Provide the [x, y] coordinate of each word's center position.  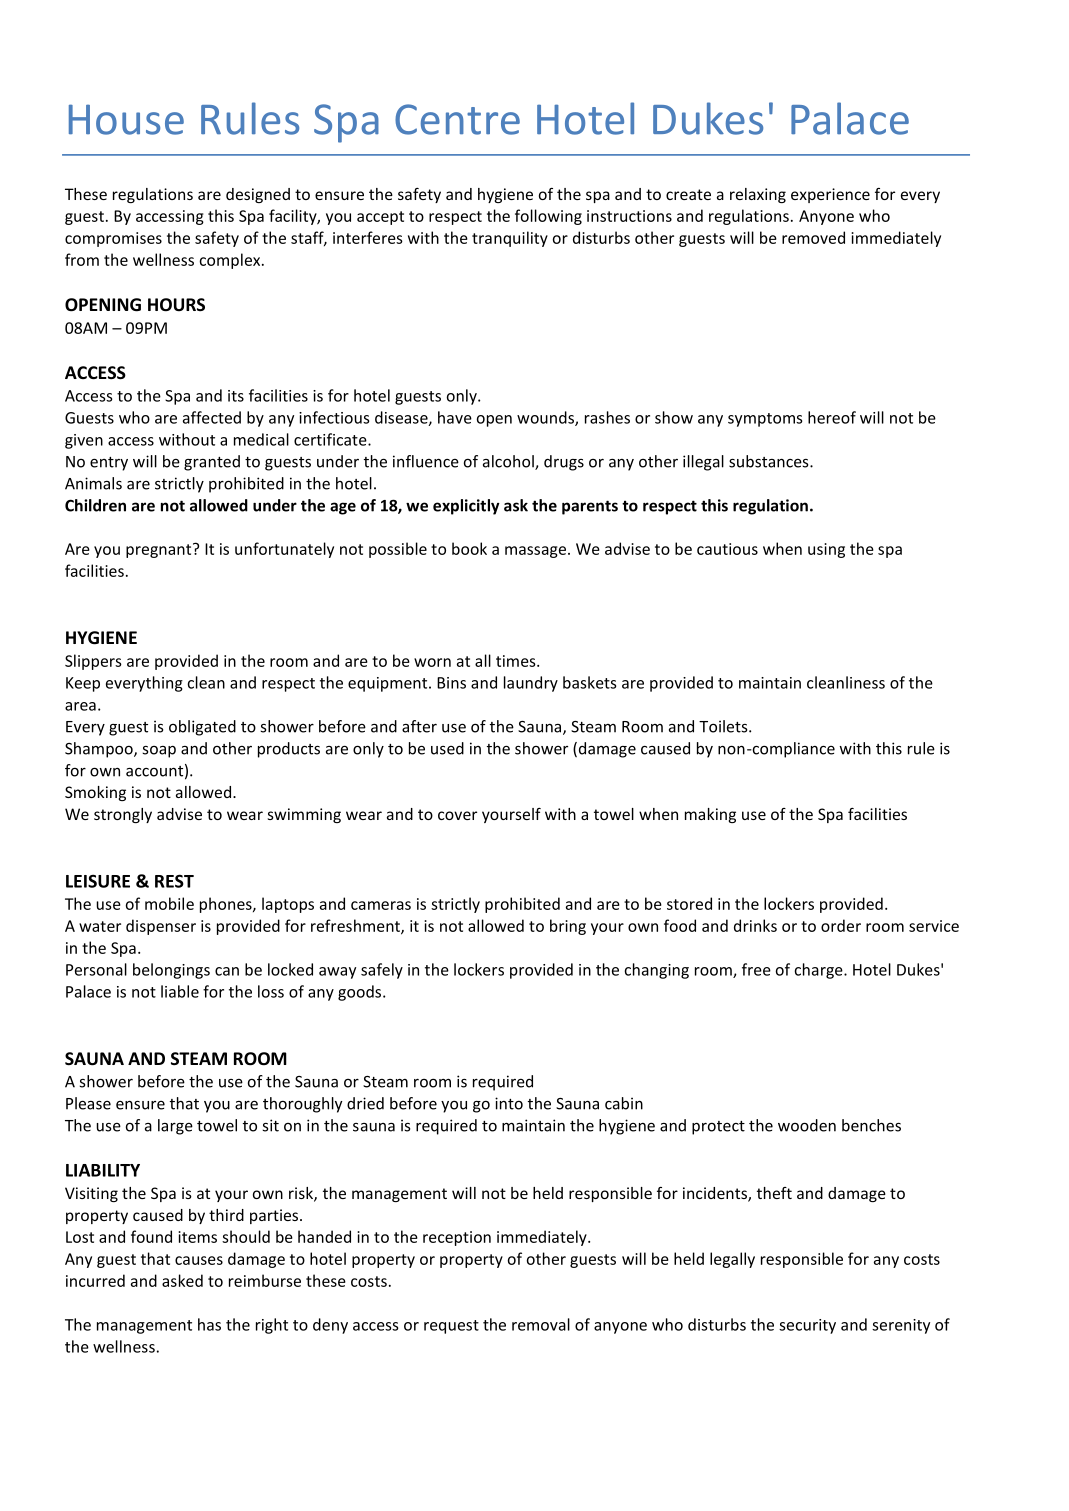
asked [182, 1280]
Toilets [724, 726]
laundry [531, 684]
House [126, 119]
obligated [202, 728]
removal [541, 1324]
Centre [457, 119]
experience [830, 195]
